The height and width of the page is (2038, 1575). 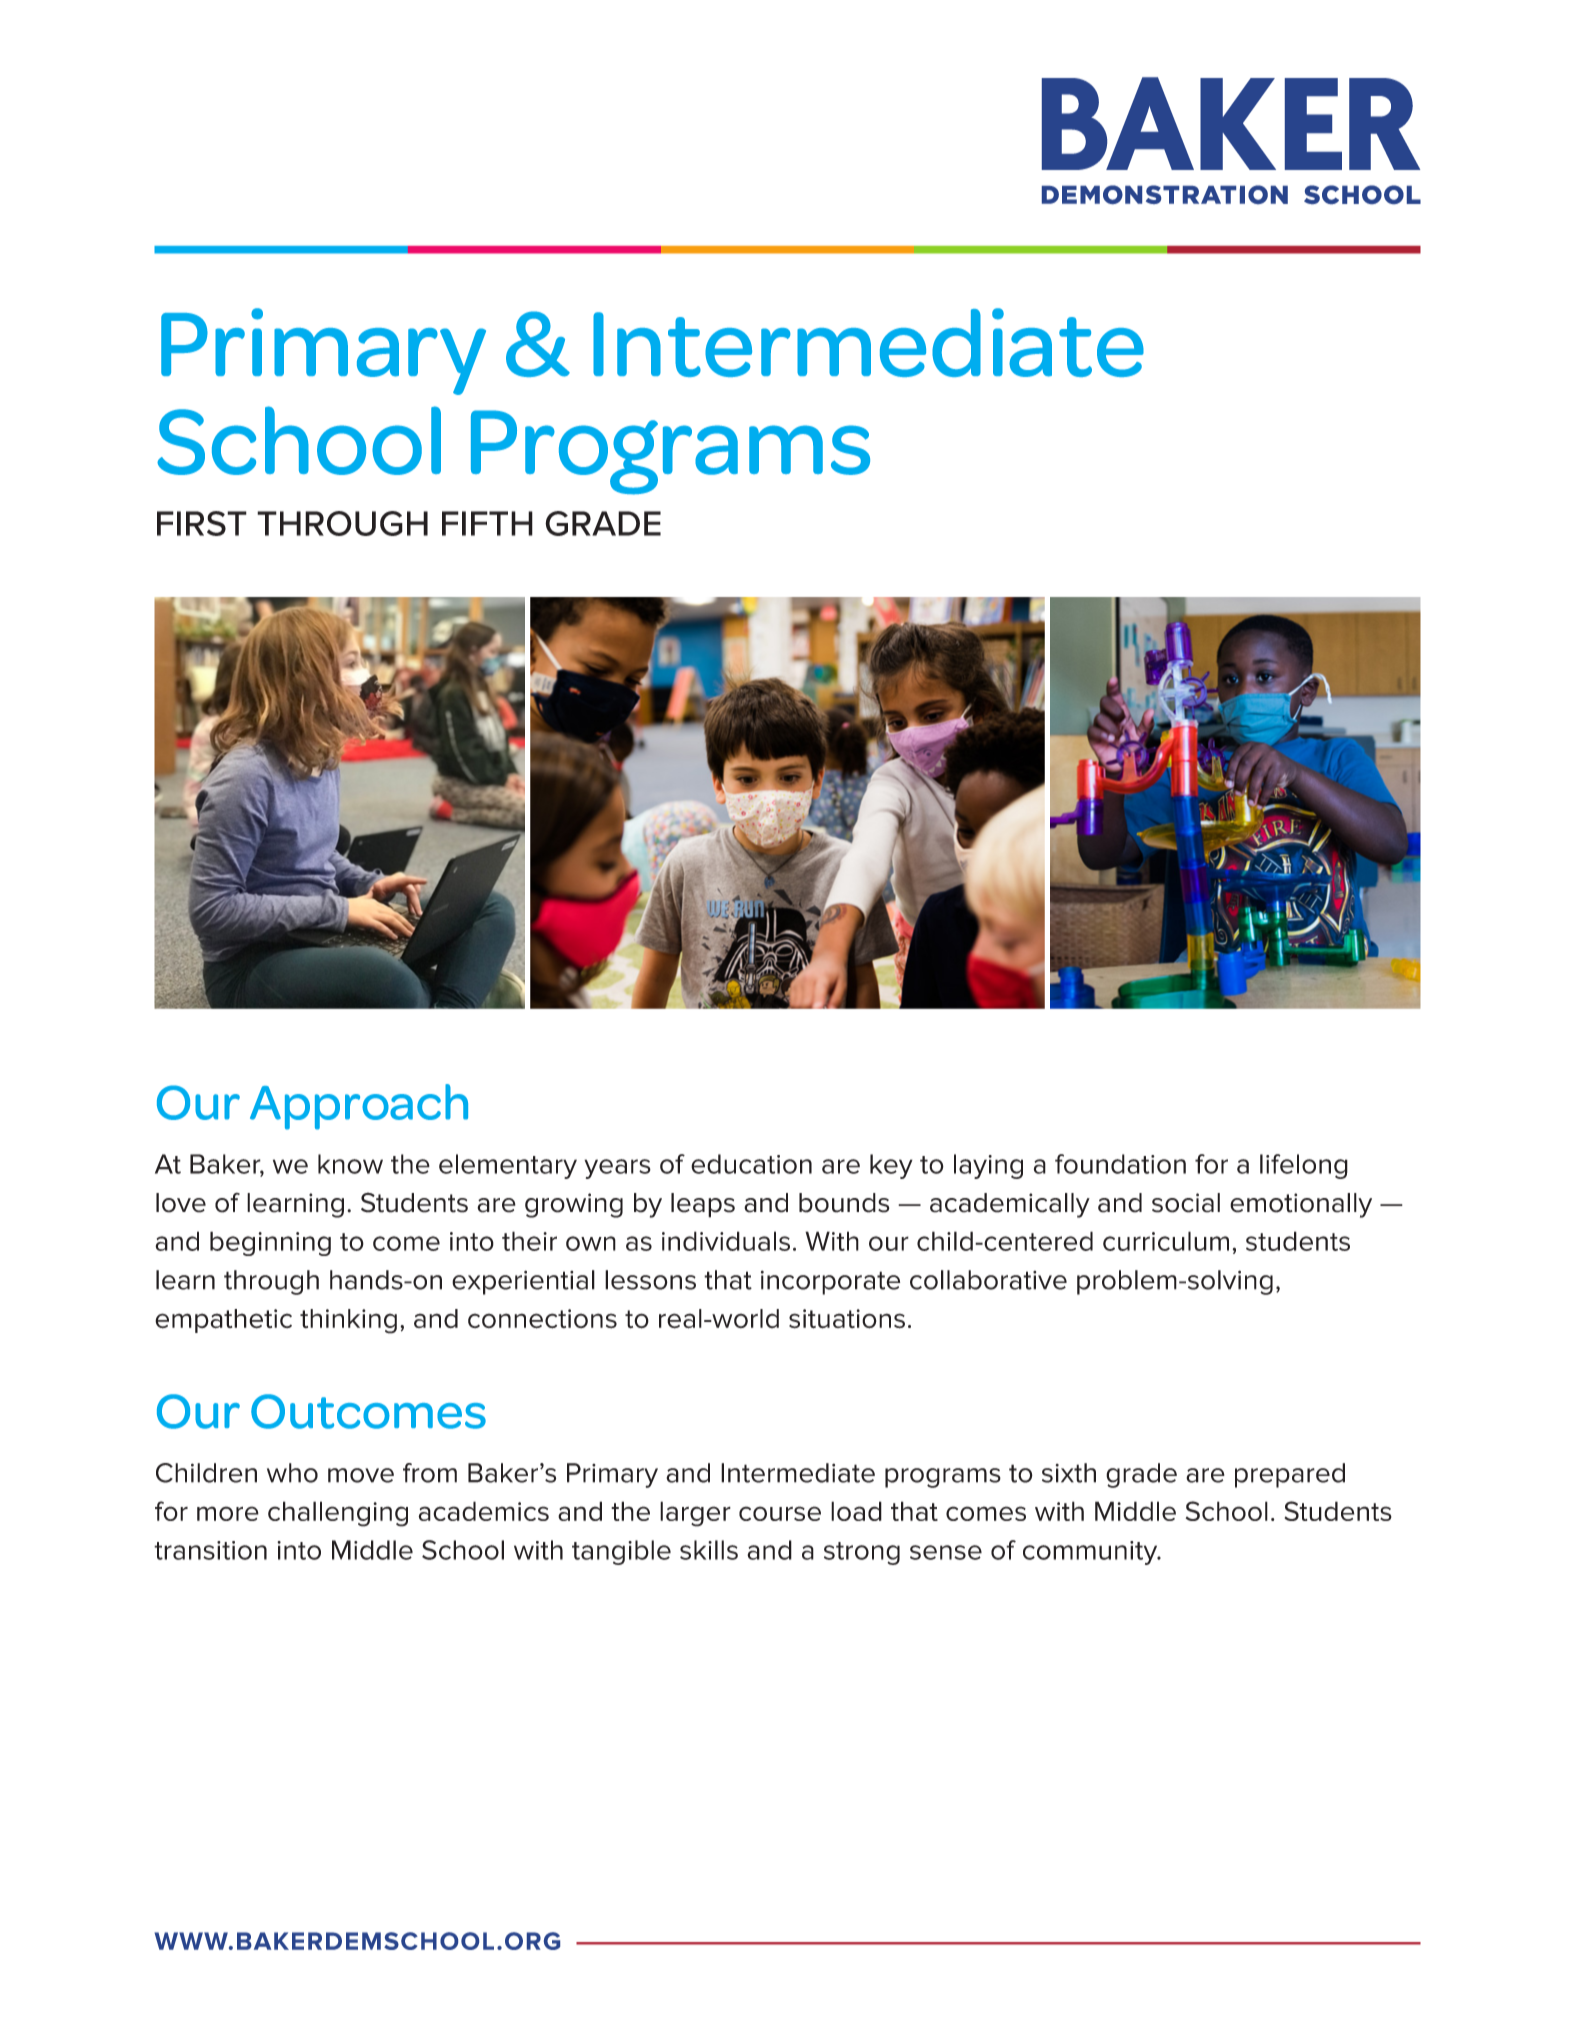 What do you see at coordinates (487, 523) in the page?
I see `FIFTH` at bounding box center [487, 523].
